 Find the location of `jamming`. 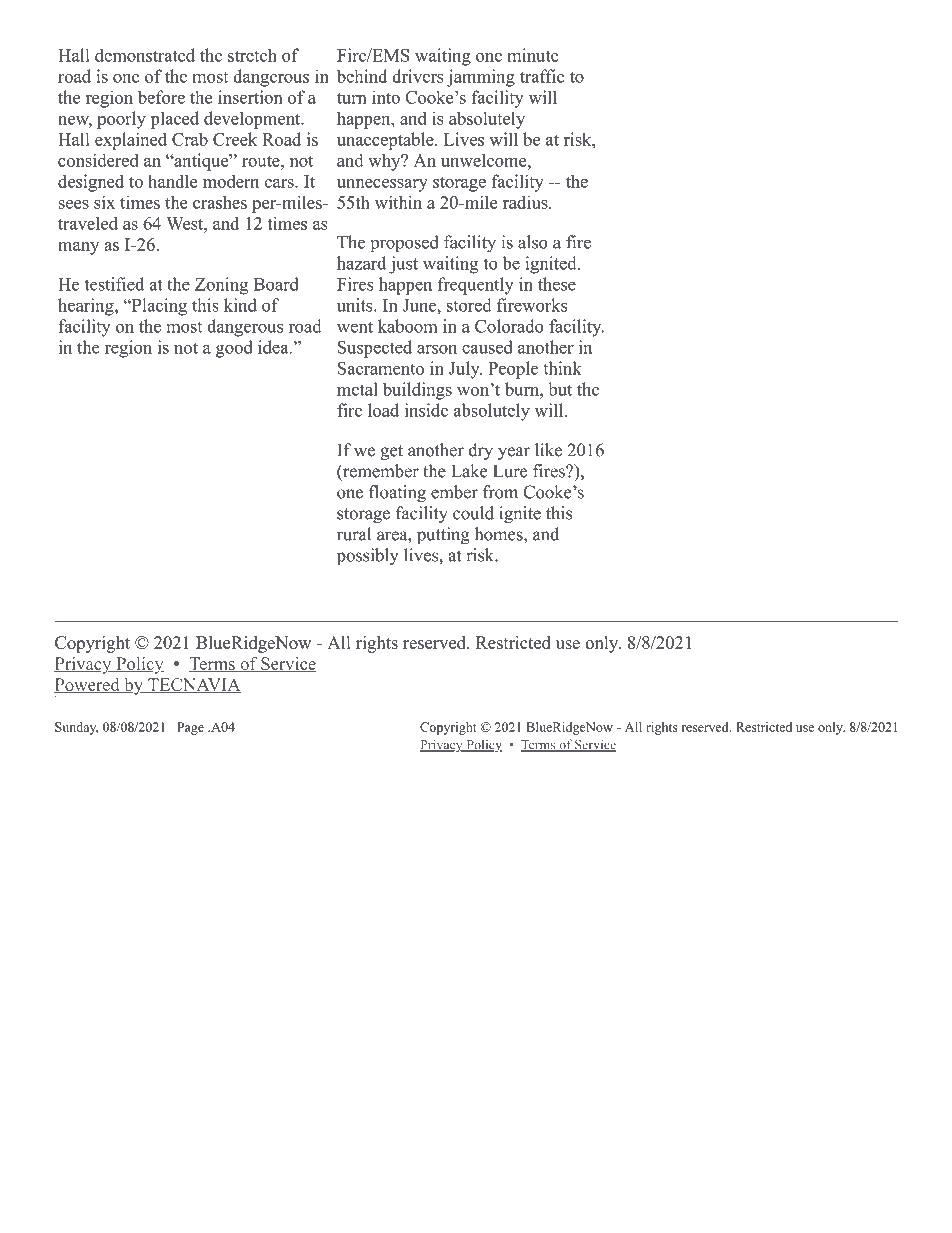

jamming is located at coordinates (481, 78).
